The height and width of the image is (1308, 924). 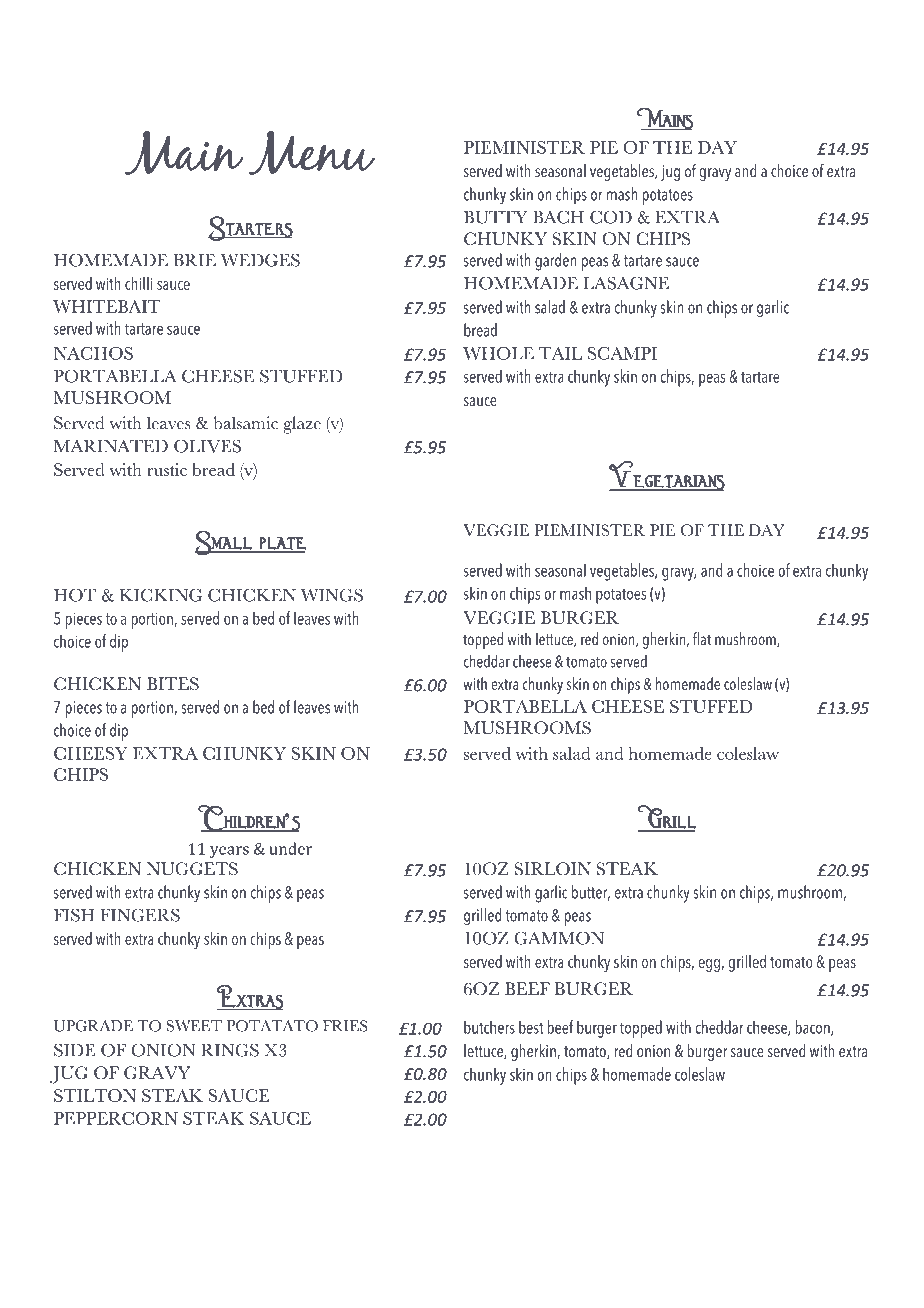 What do you see at coordinates (702, 638) in the image?
I see `flat` at bounding box center [702, 638].
